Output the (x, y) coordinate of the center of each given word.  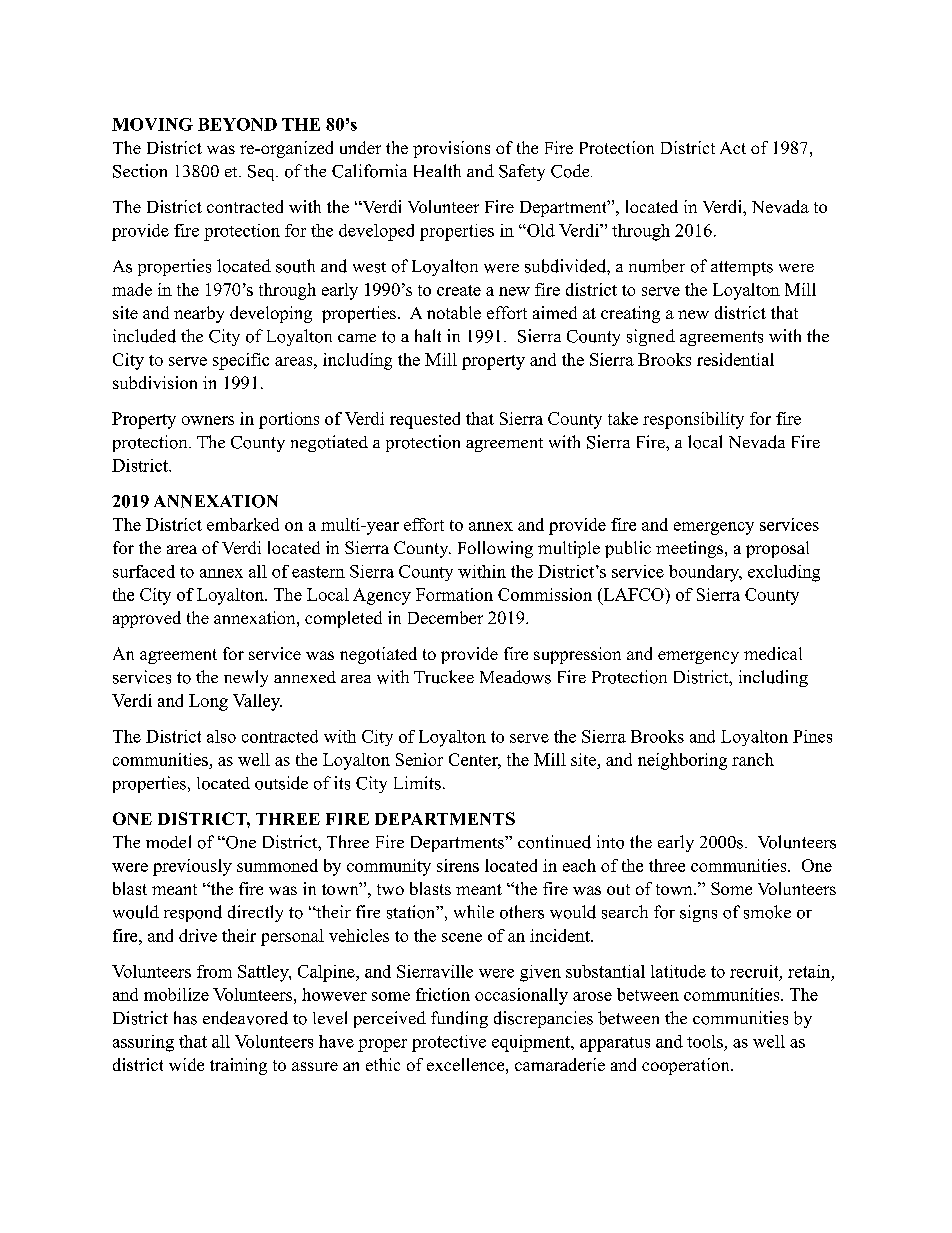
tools (705, 1041)
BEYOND (237, 124)
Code (571, 171)
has (185, 1018)
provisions (451, 149)
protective (449, 1043)
